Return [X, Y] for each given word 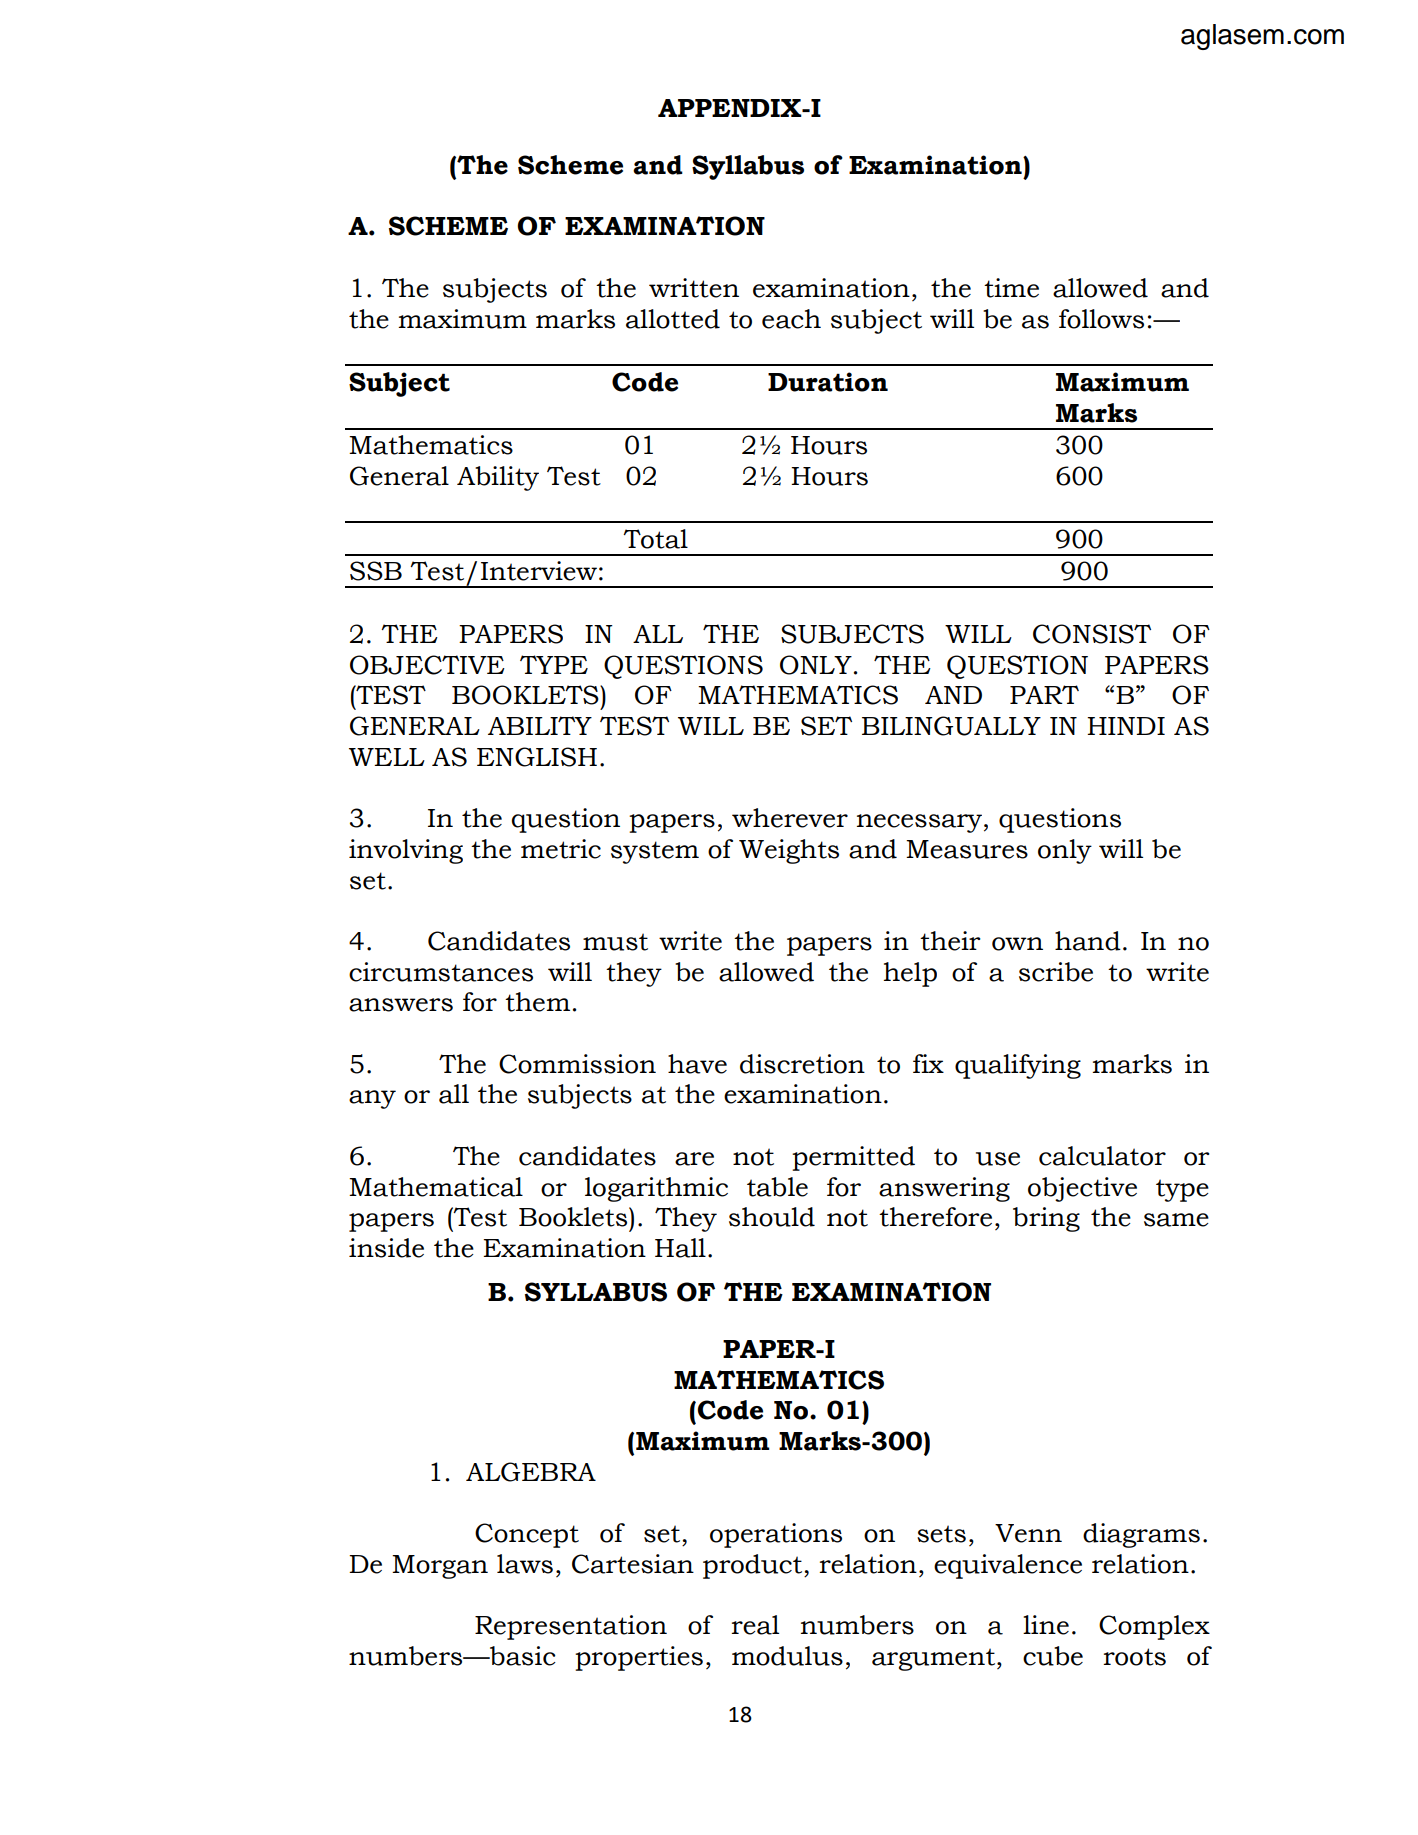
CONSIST [1092, 634]
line [1046, 1625]
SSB [376, 571]
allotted [673, 319]
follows [1101, 319]
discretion [802, 1064]
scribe [1056, 972]
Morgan [440, 1567]
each [791, 319]
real [755, 1625]
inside [386, 1248]
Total [655, 539]
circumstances [441, 972]
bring [1046, 1219]
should [772, 1217]
